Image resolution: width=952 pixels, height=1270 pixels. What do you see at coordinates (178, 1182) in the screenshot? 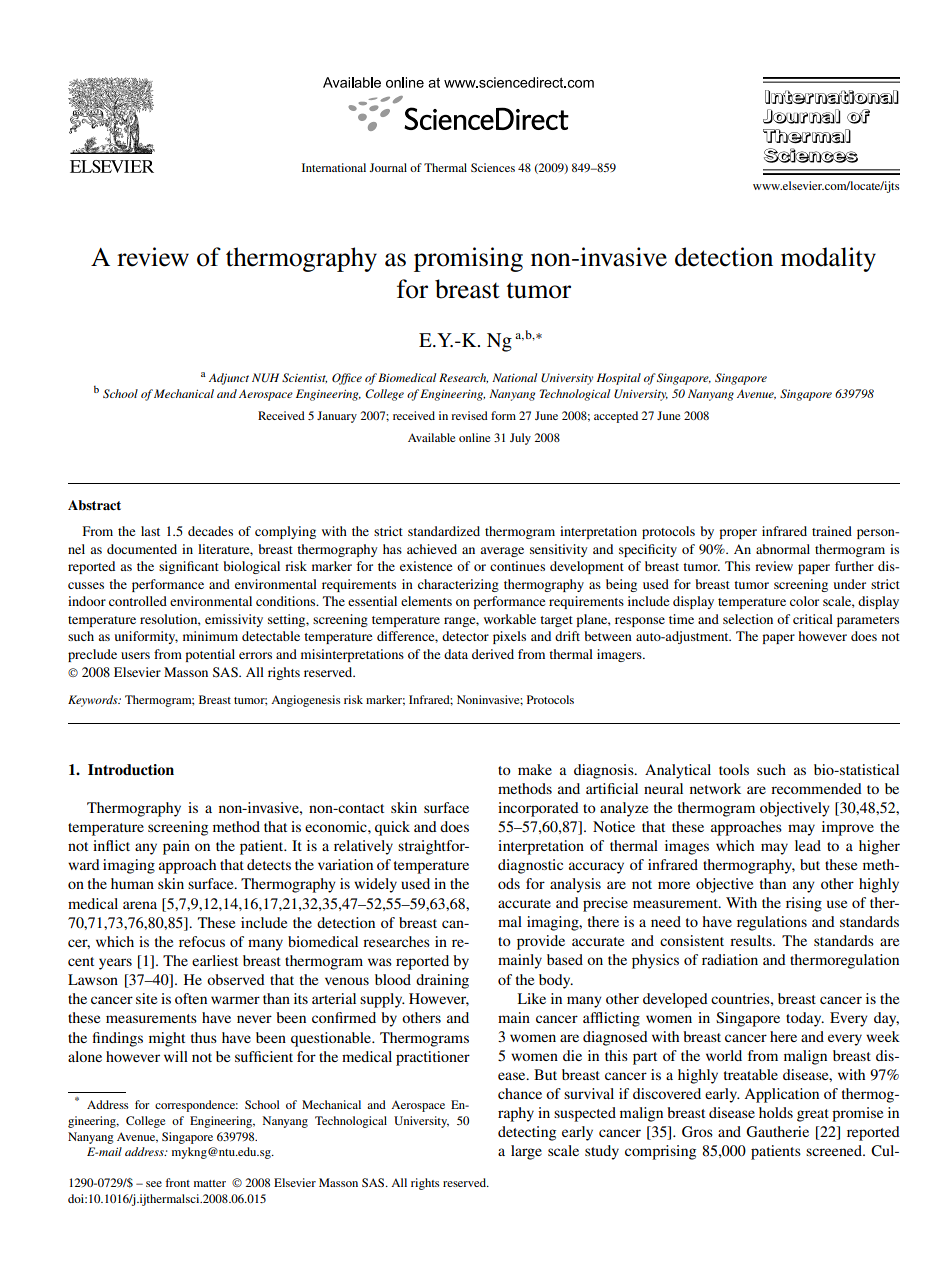
I see `front` at bounding box center [178, 1182].
